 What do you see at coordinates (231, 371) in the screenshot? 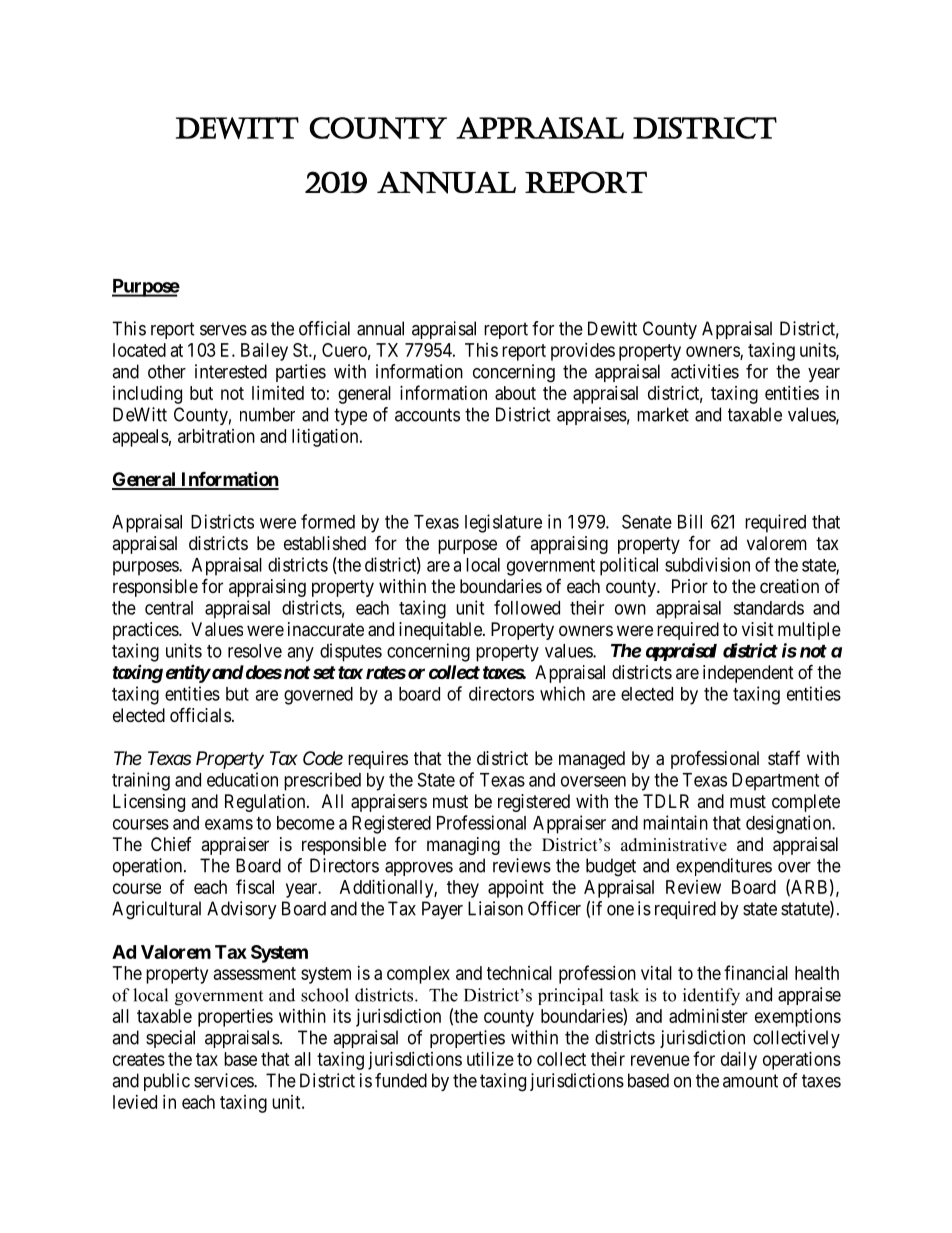
I see `interested` at bounding box center [231, 371].
